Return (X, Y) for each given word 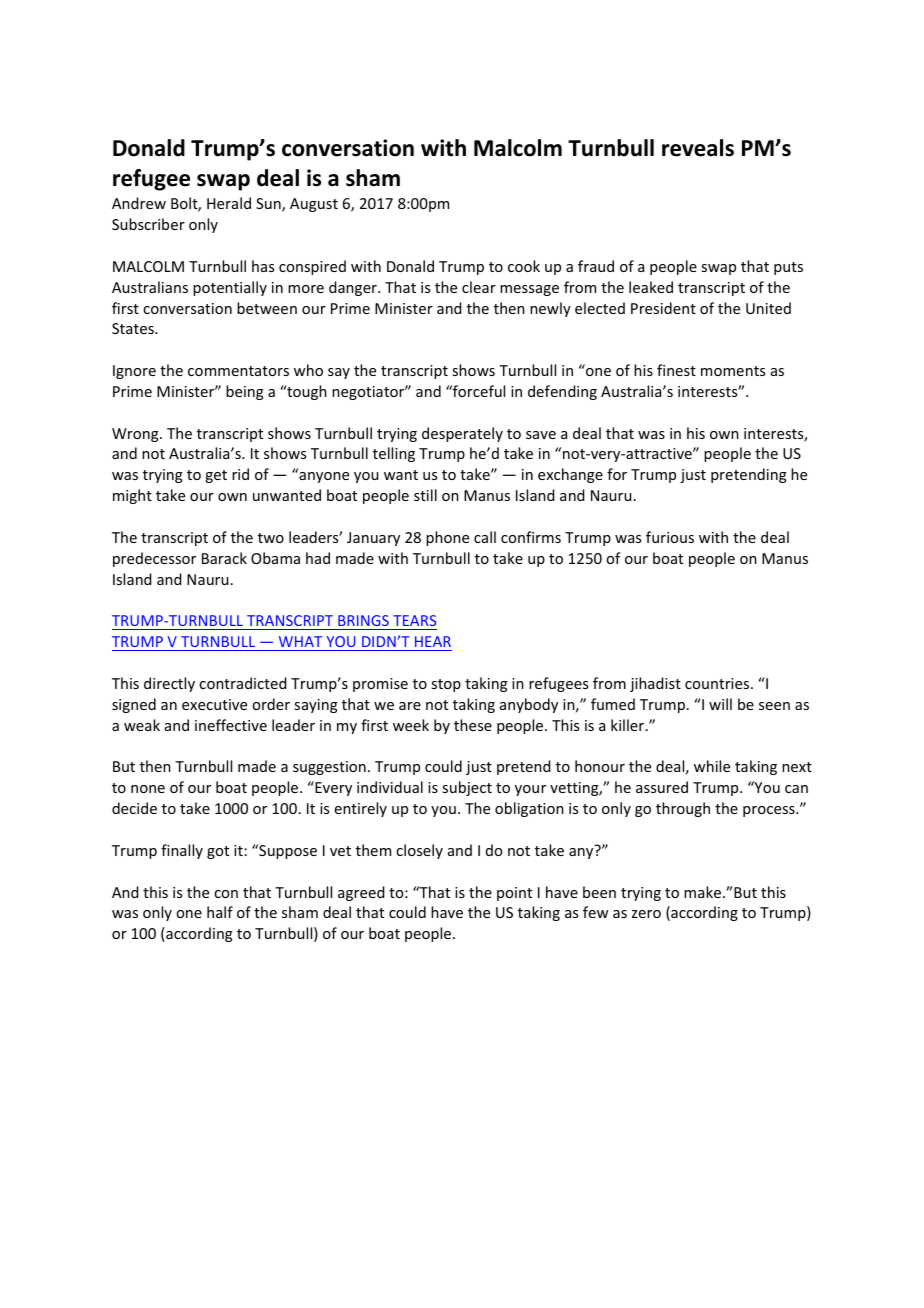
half (220, 912)
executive (214, 704)
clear (479, 287)
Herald (229, 203)
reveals (698, 148)
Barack (224, 558)
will (720, 704)
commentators (238, 371)
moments (733, 371)
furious (670, 537)
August (314, 205)
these (473, 725)
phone (447, 538)
